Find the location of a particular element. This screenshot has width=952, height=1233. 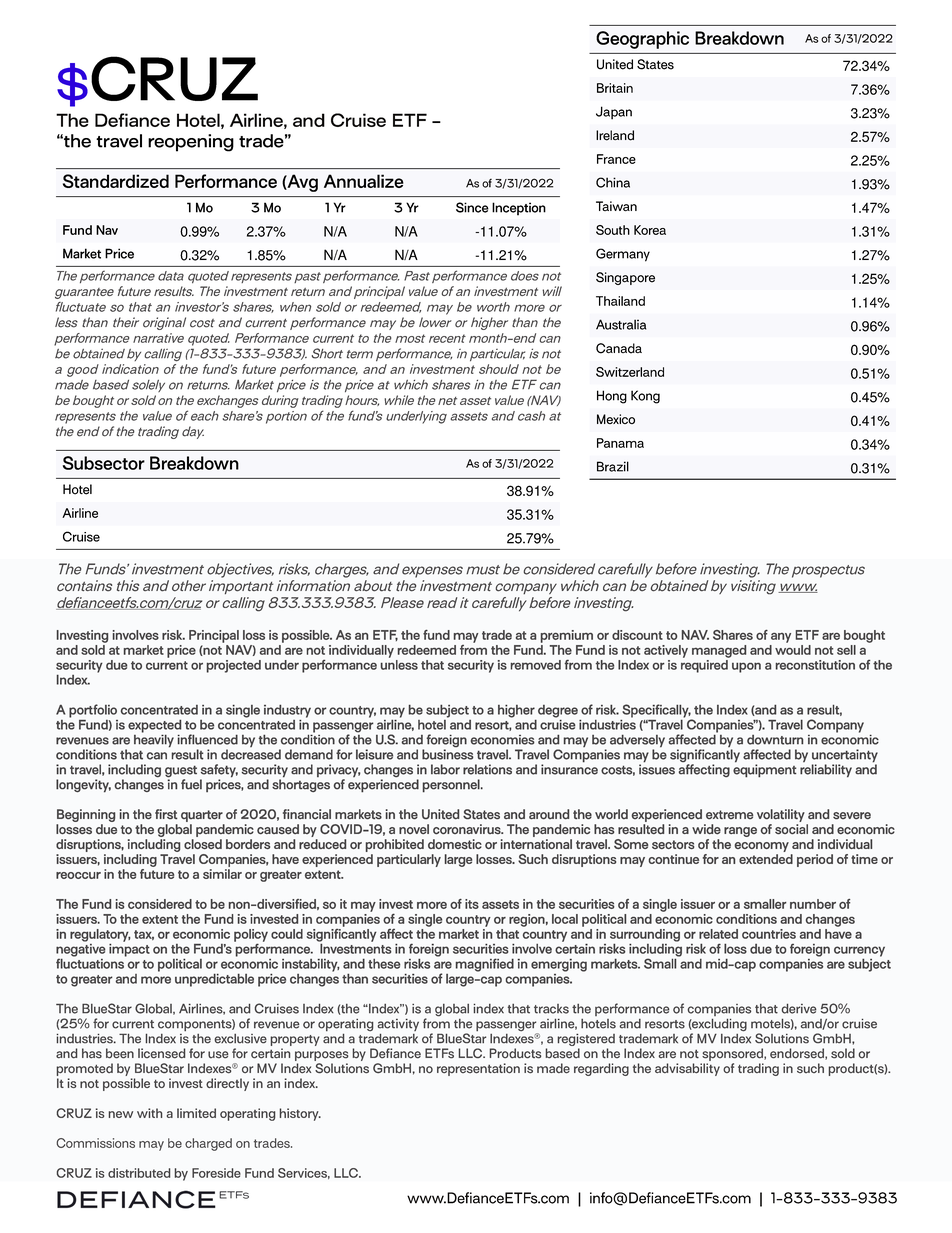

representation is located at coordinates (478, 1069).
